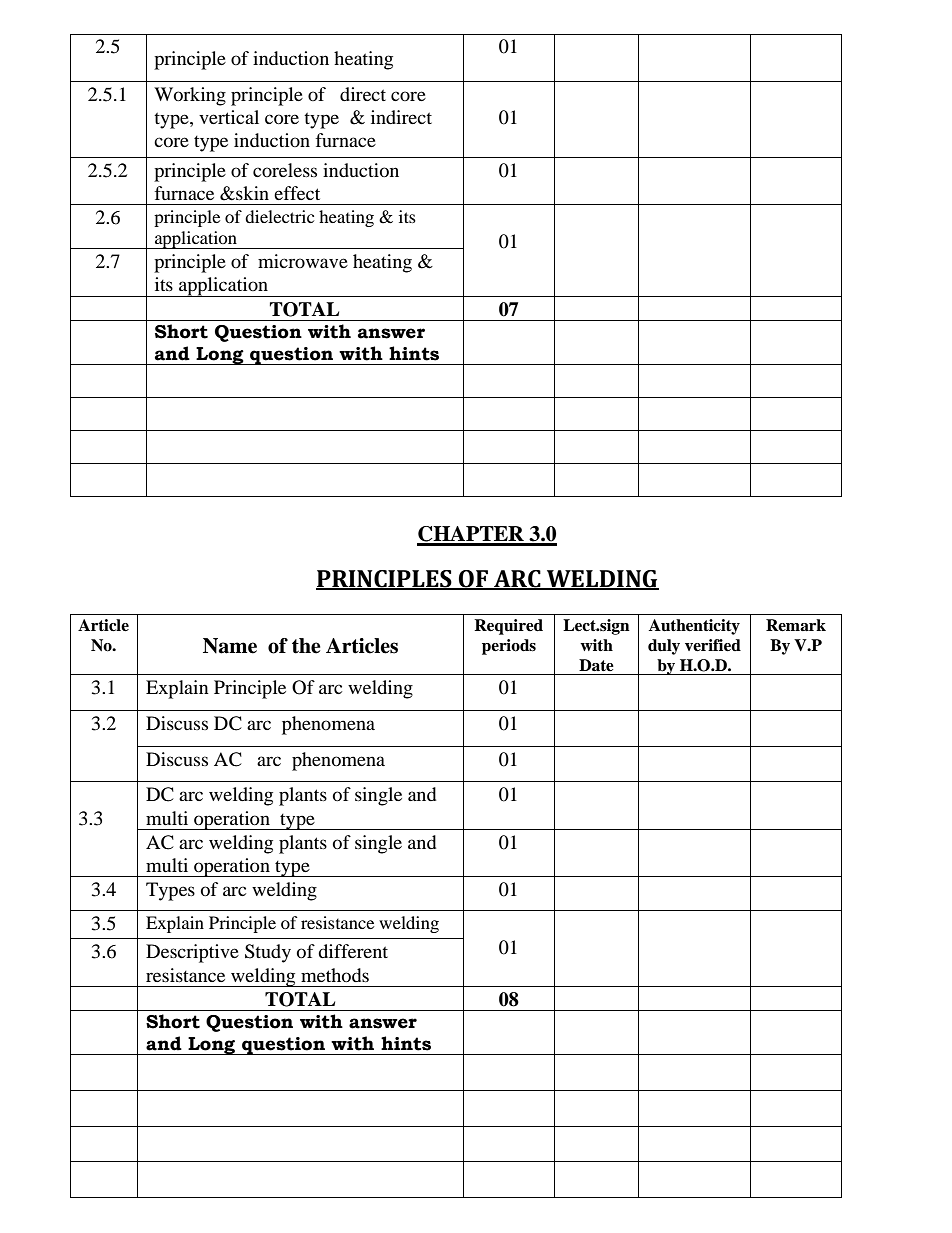 This screenshot has width=952, height=1233. Describe the element at coordinates (303, 261) in the screenshot. I see `microwave` at that location.
